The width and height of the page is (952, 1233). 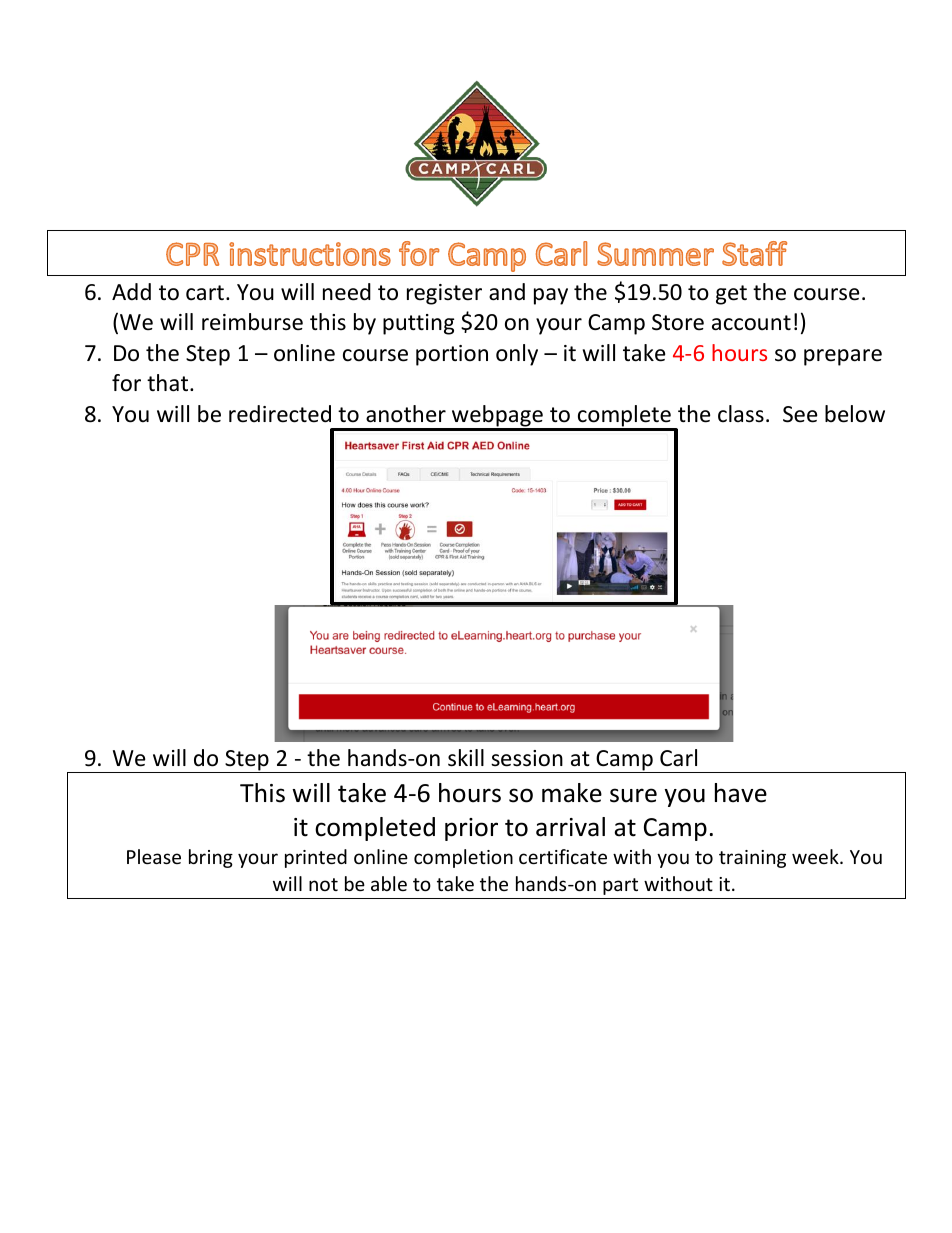 What do you see at coordinates (211, 858) in the page?
I see `bring` at bounding box center [211, 858].
